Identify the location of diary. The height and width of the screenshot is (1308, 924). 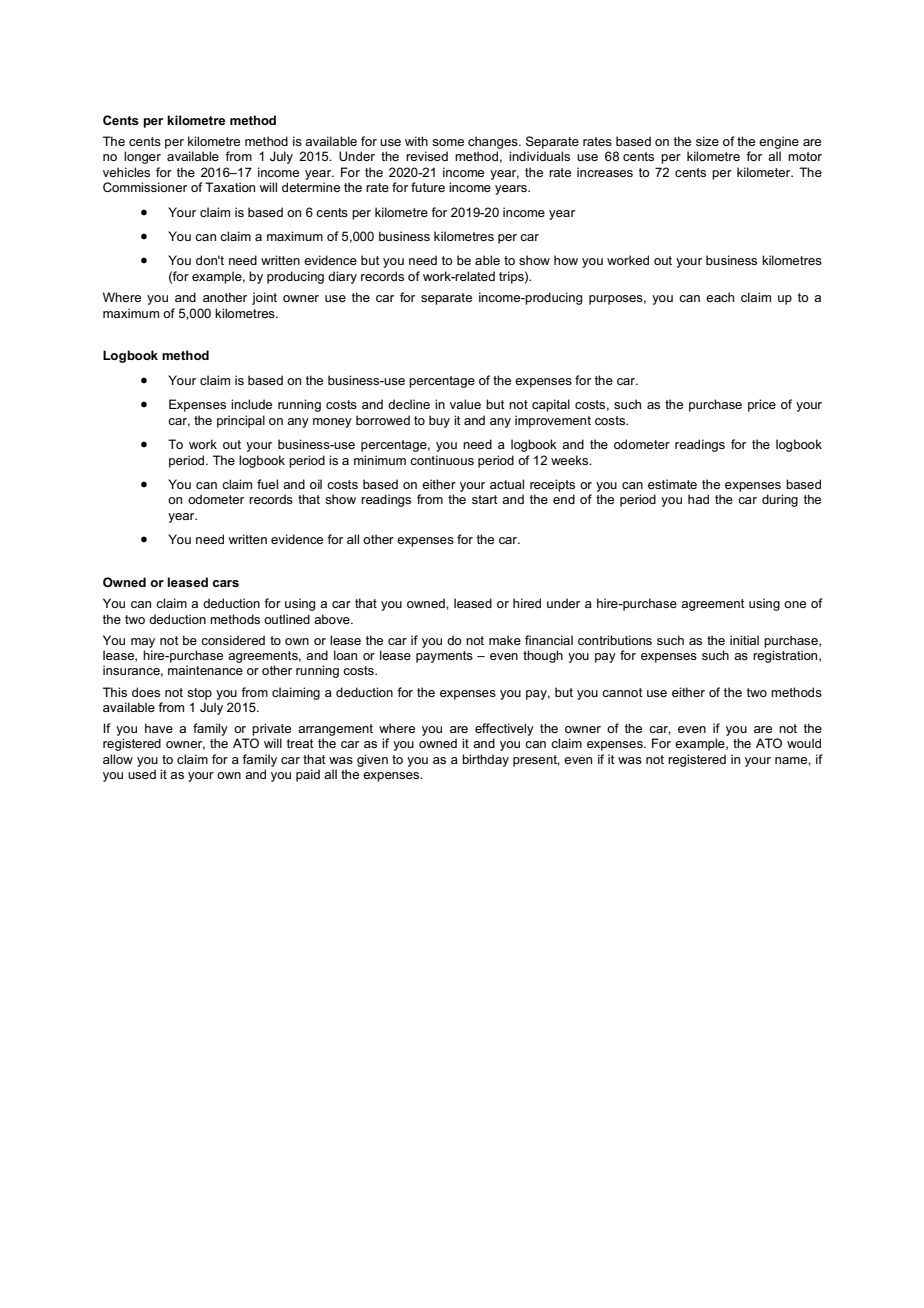
(342, 277).
